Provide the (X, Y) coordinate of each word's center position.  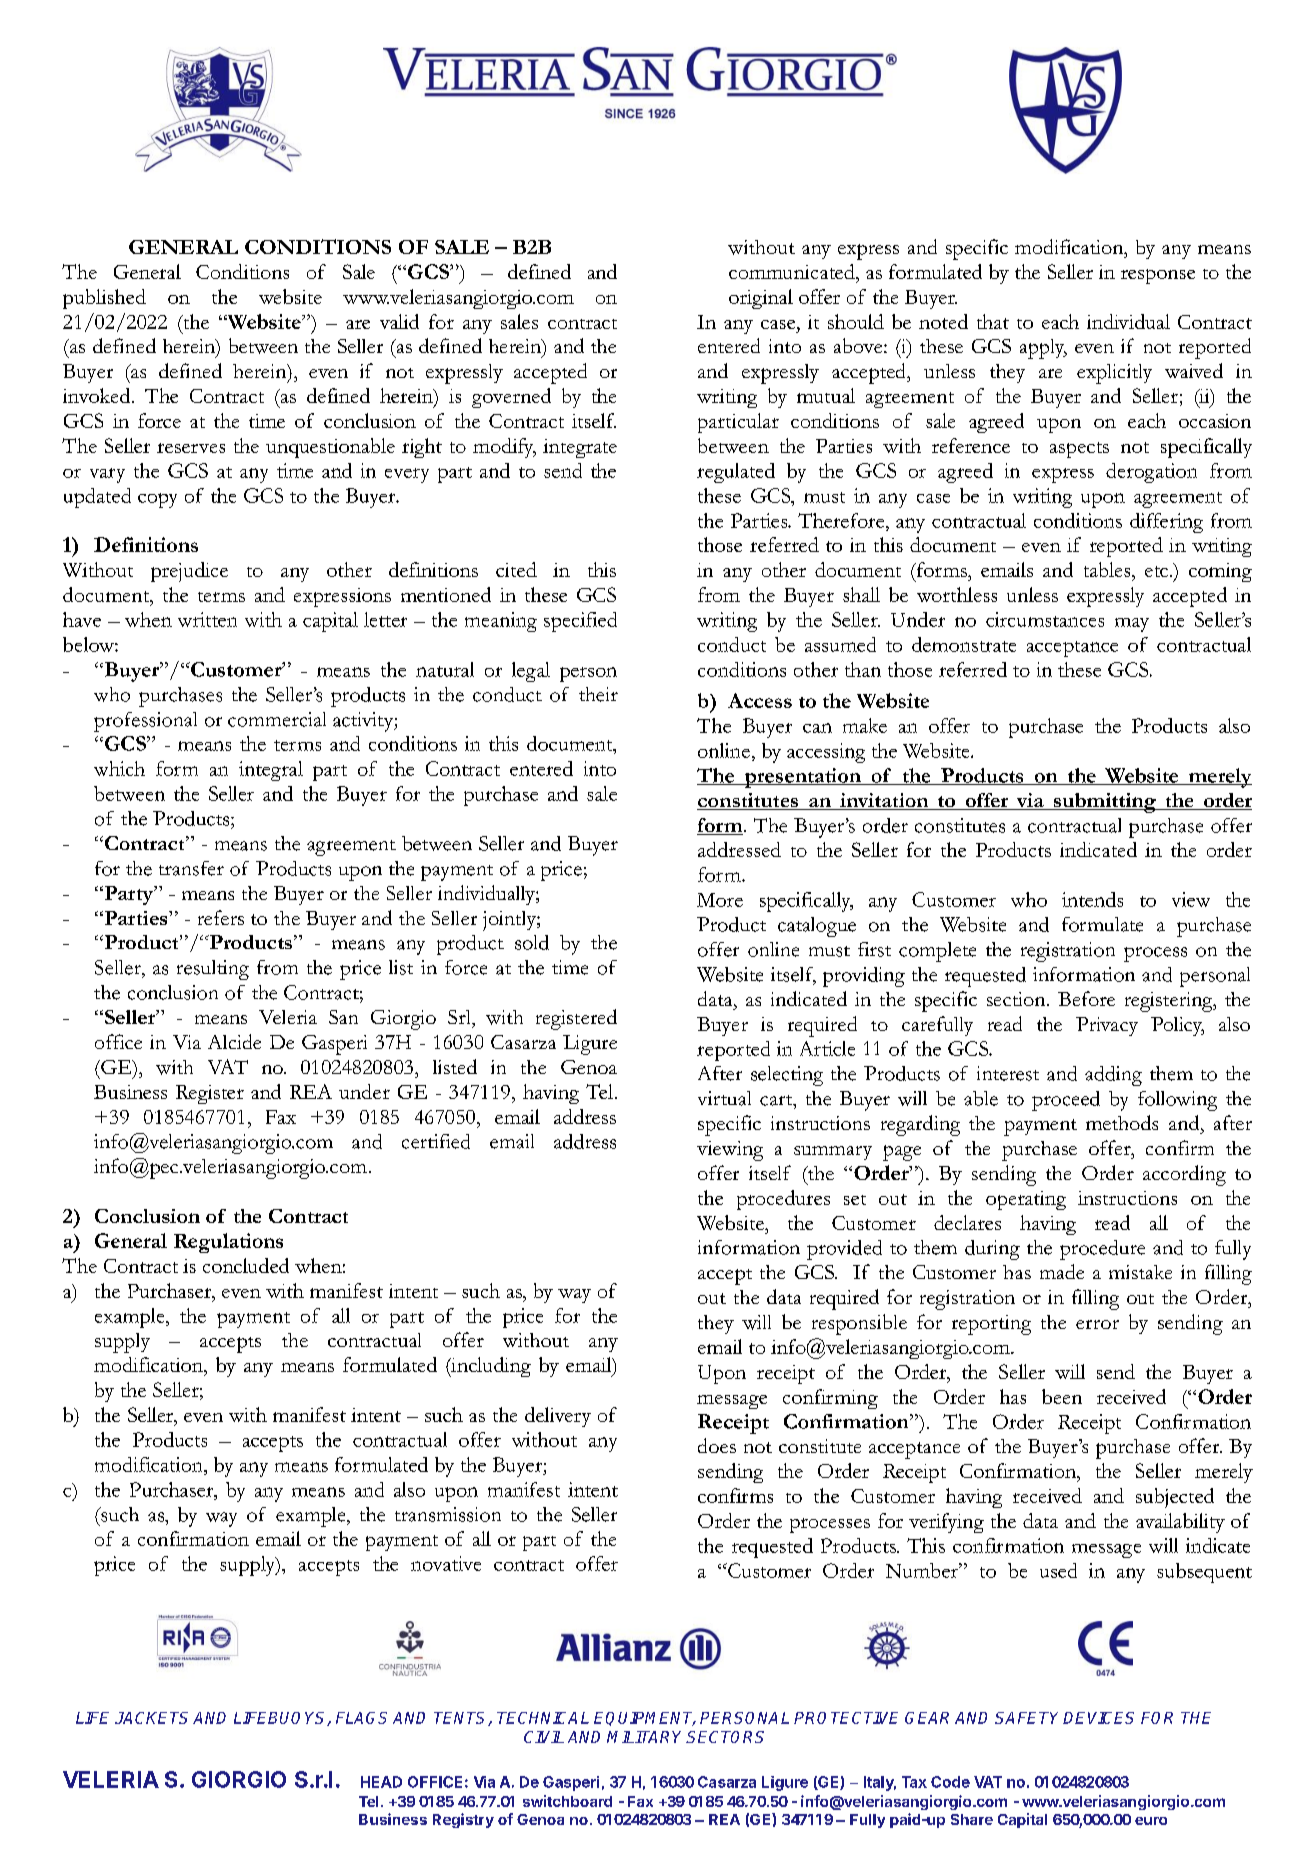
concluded (246, 1265)
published (104, 299)
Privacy (1107, 1026)
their (598, 694)
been (1062, 1396)
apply (1043, 349)
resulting (213, 970)
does (717, 1445)
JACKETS (151, 1718)
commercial (277, 719)
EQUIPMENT (645, 1719)
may (1132, 625)
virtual (724, 1098)
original (761, 299)
